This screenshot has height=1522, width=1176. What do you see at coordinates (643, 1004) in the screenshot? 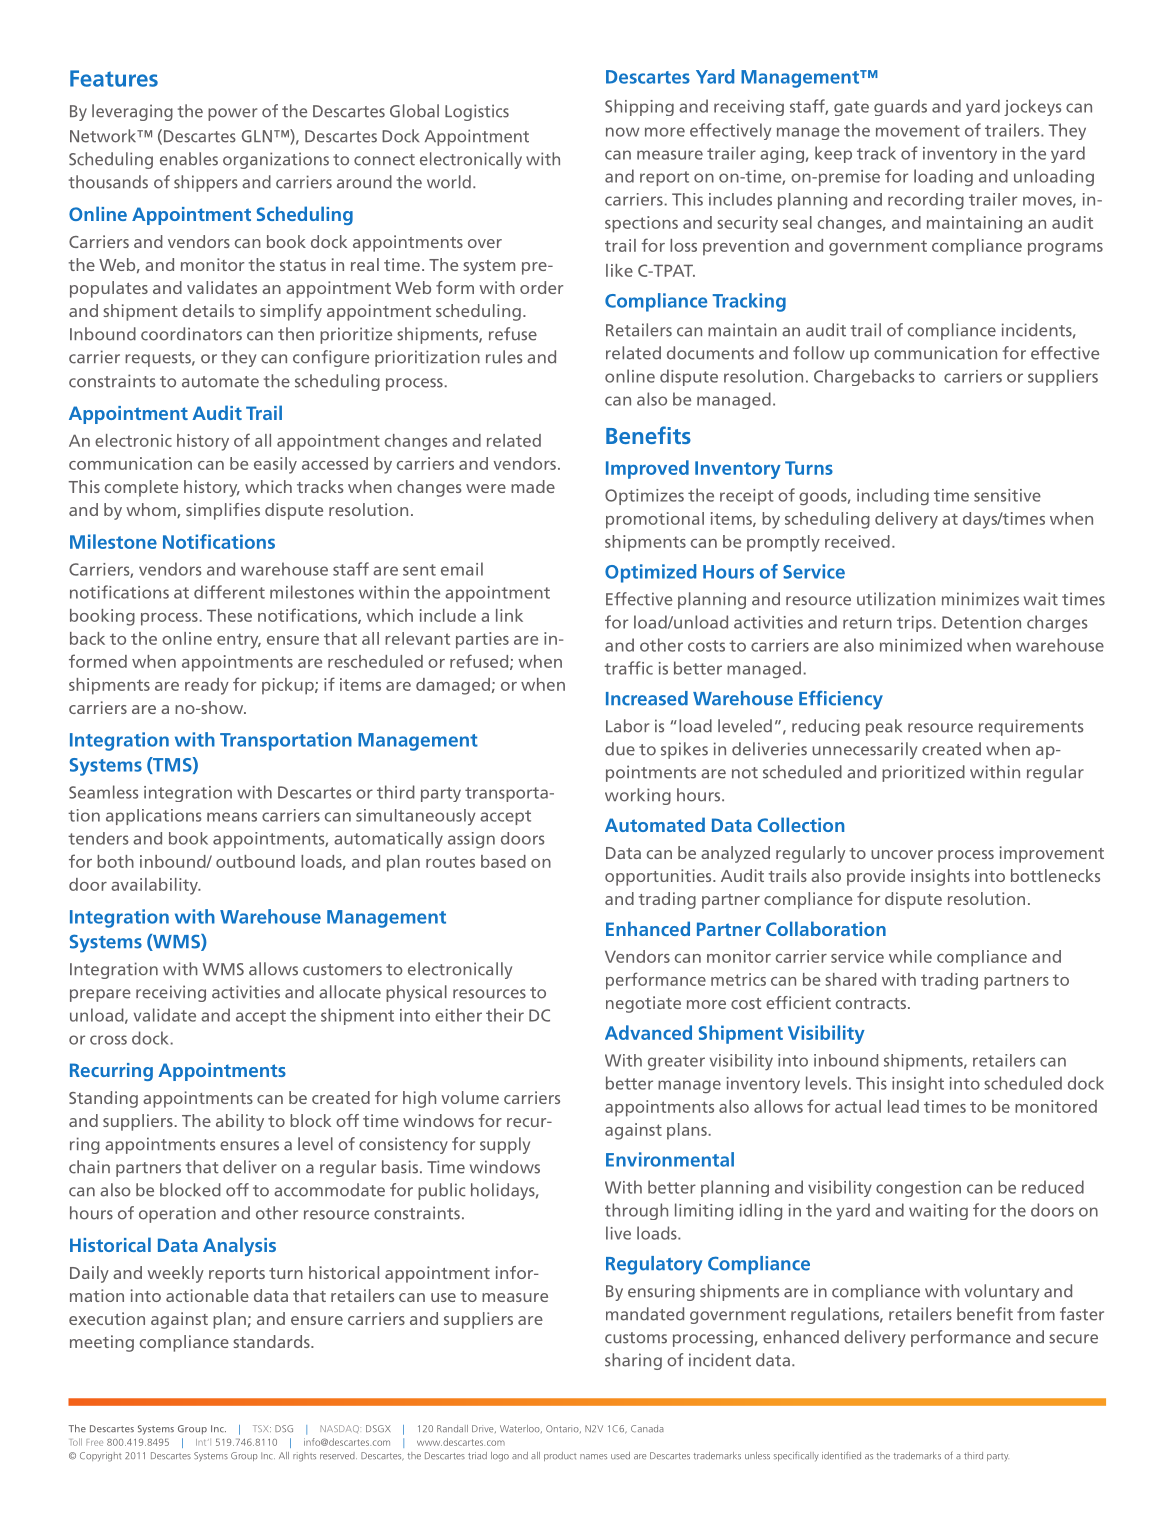
I see `negotiate` at bounding box center [643, 1004].
